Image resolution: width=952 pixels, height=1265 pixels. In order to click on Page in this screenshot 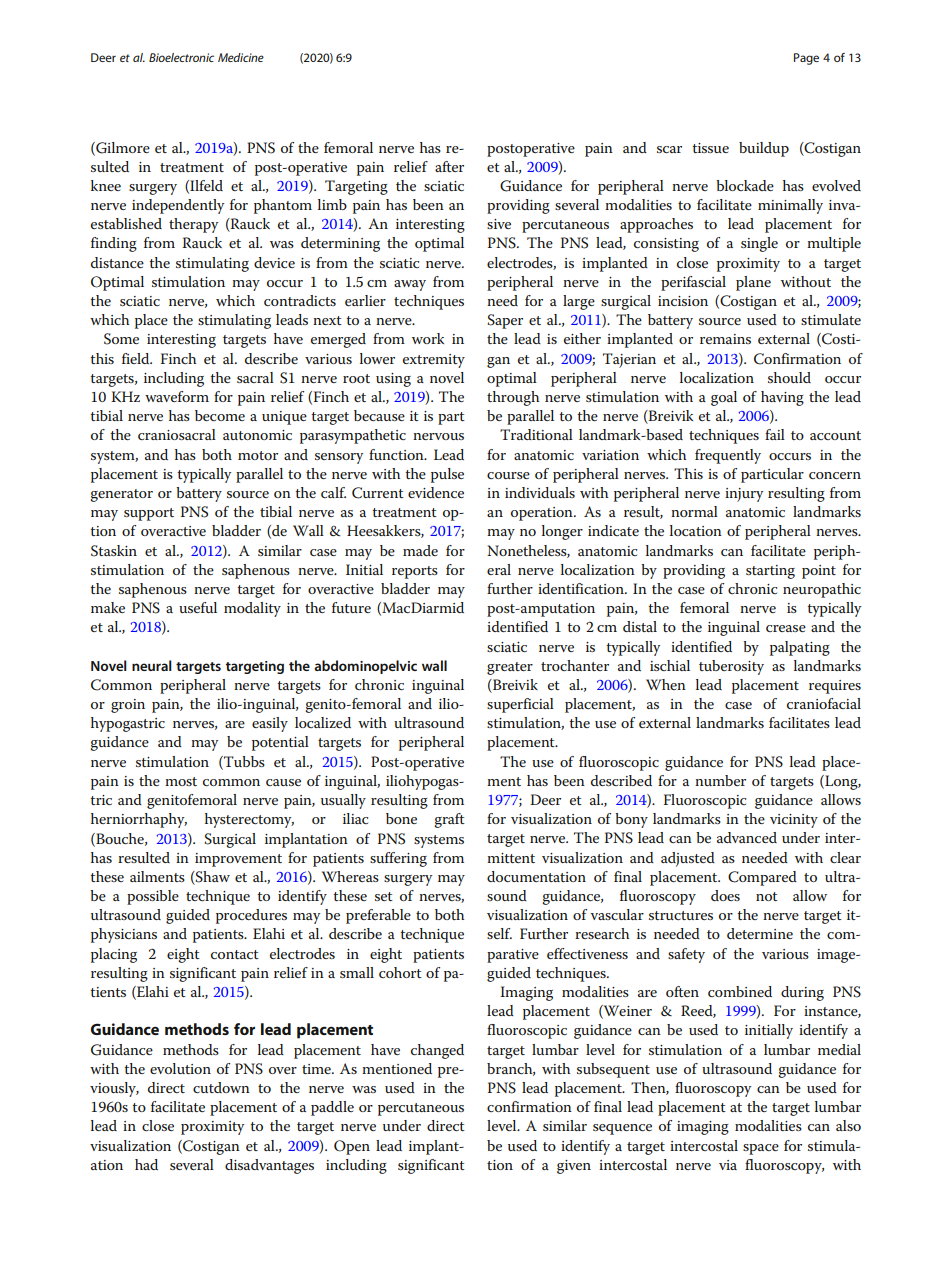, I will do `click(806, 59)`.
